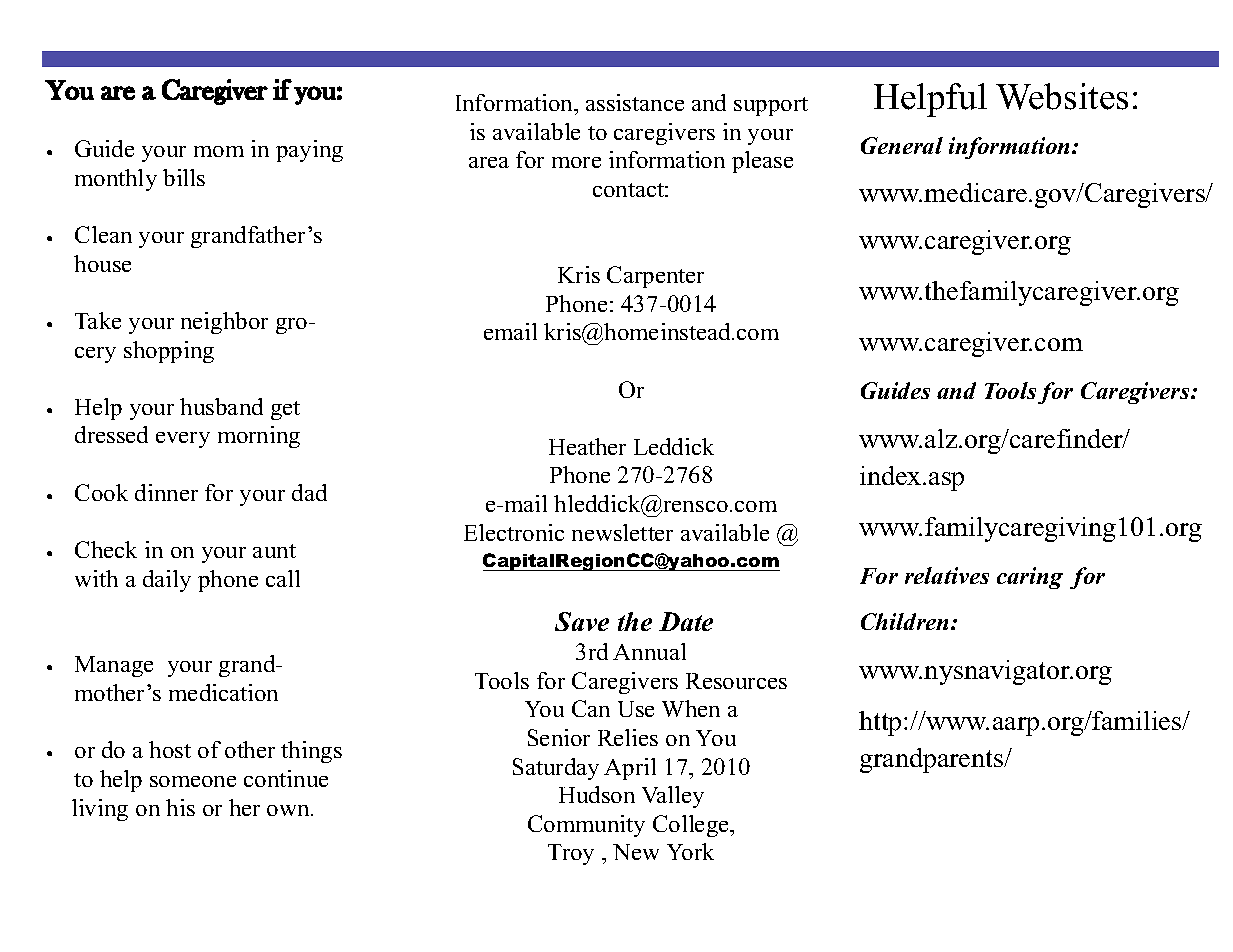 Image resolution: width=1233 pixels, height=952 pixels. What do you see at coordinates (180, 807) in the screenshot?
I see `his` at bounding box center [180, 807].
